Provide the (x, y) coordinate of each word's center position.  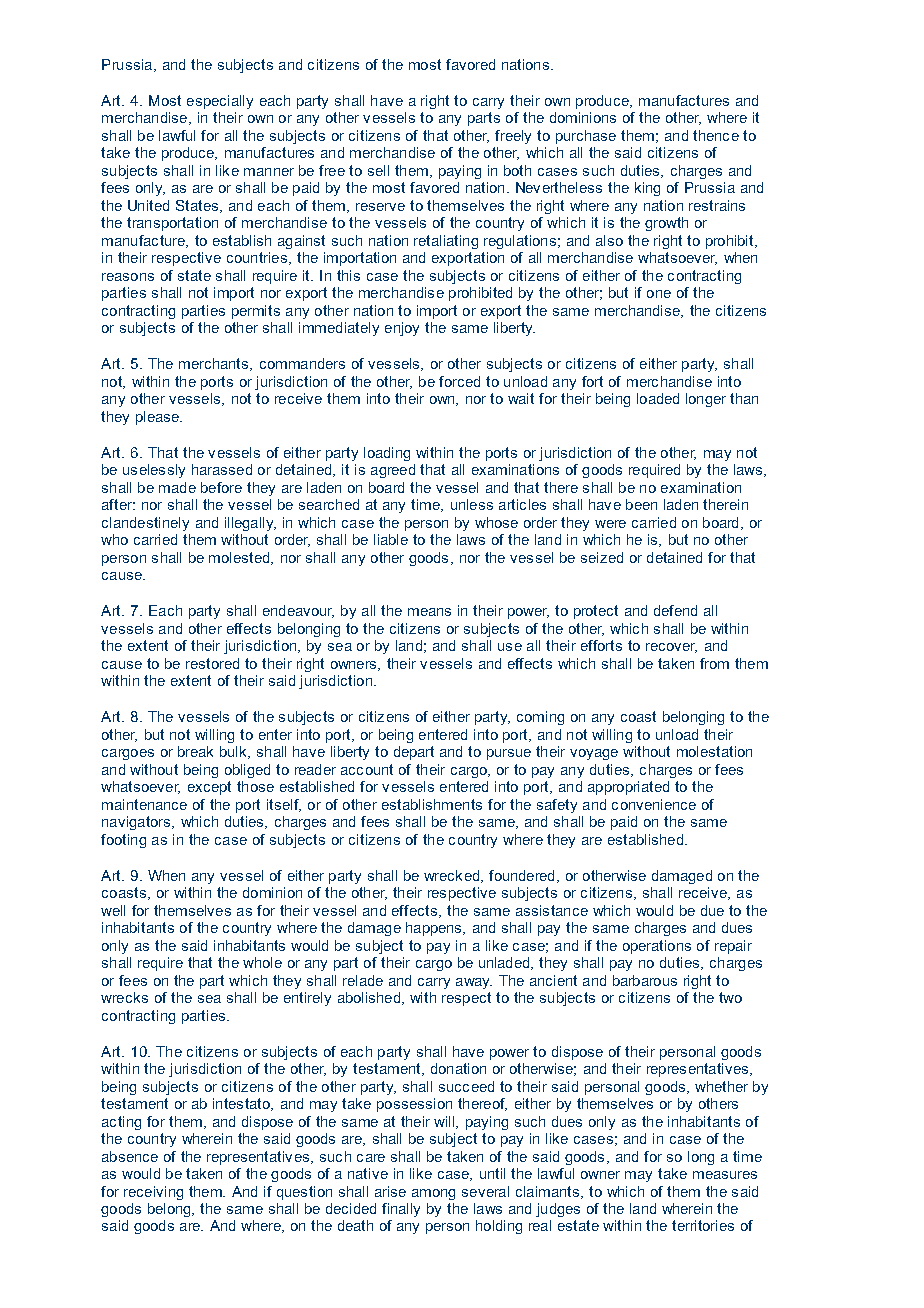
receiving (153, 1193)
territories (703, 1225)
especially (220, 102)
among (433, 1194)
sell (378, 170)
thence (716, 135)
